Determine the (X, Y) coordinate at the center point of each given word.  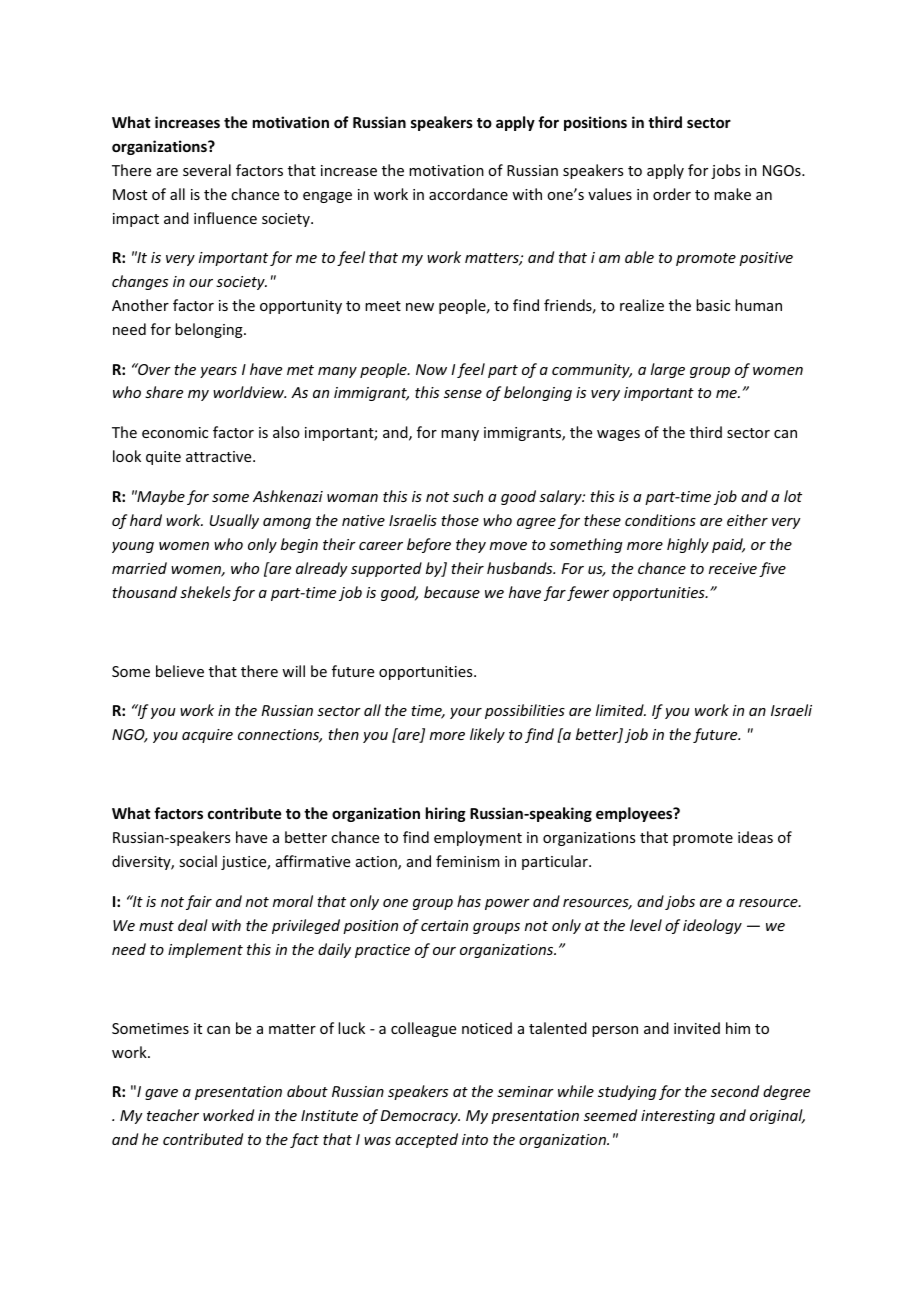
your (466, 713)
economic (175, 432)
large (668, 370)
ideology (712, 926)
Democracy (420, 1117)
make (732, 194)
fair (199, 902)
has (469, 901)
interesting (678, 1117)
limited (621, 710)
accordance (468, 194)
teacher (173, 1115)
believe (180, 671)
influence (225, 218)
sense (463, 394)
